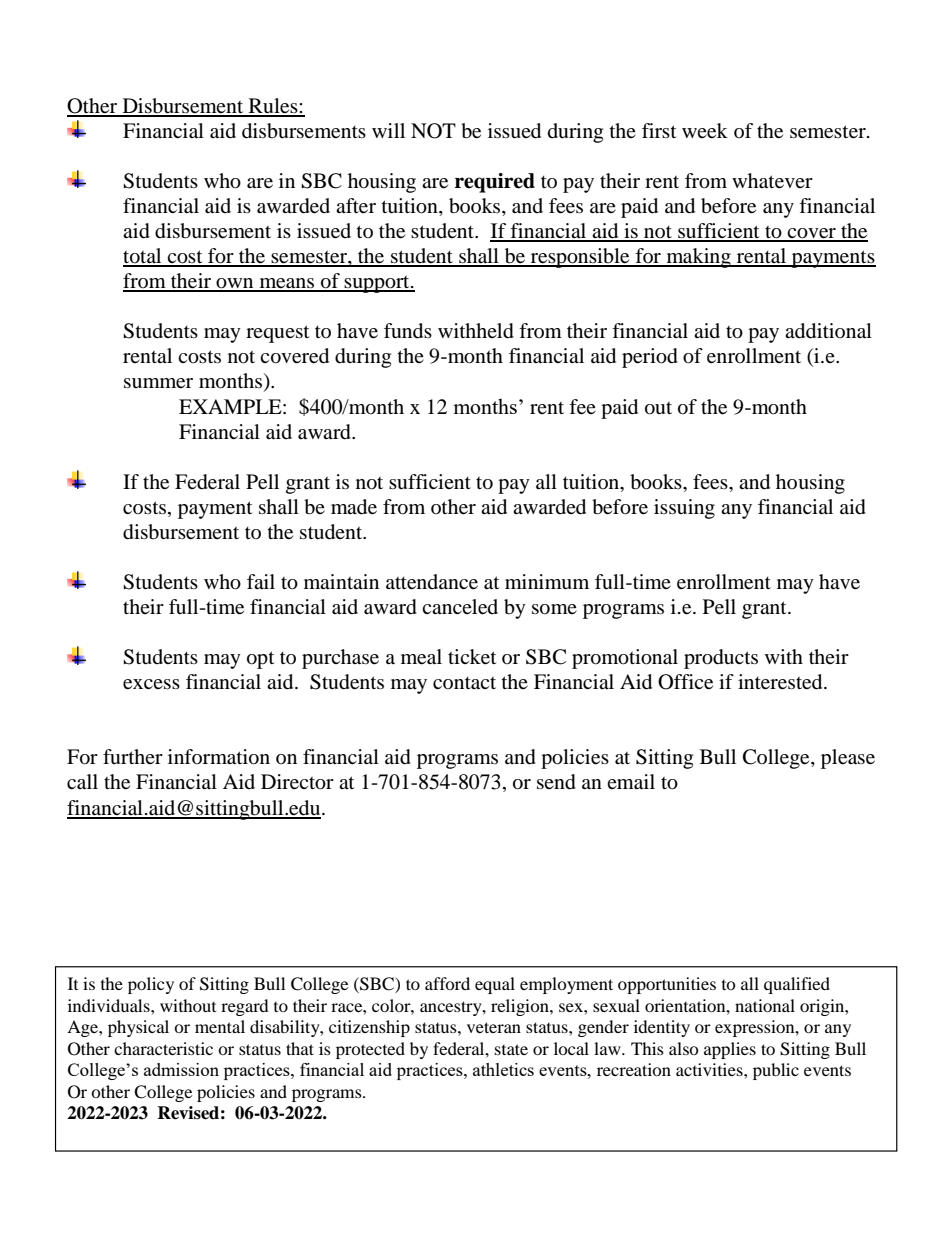 The image size is (952, 1233). I want to click on veteran, so click(494, 1027).
